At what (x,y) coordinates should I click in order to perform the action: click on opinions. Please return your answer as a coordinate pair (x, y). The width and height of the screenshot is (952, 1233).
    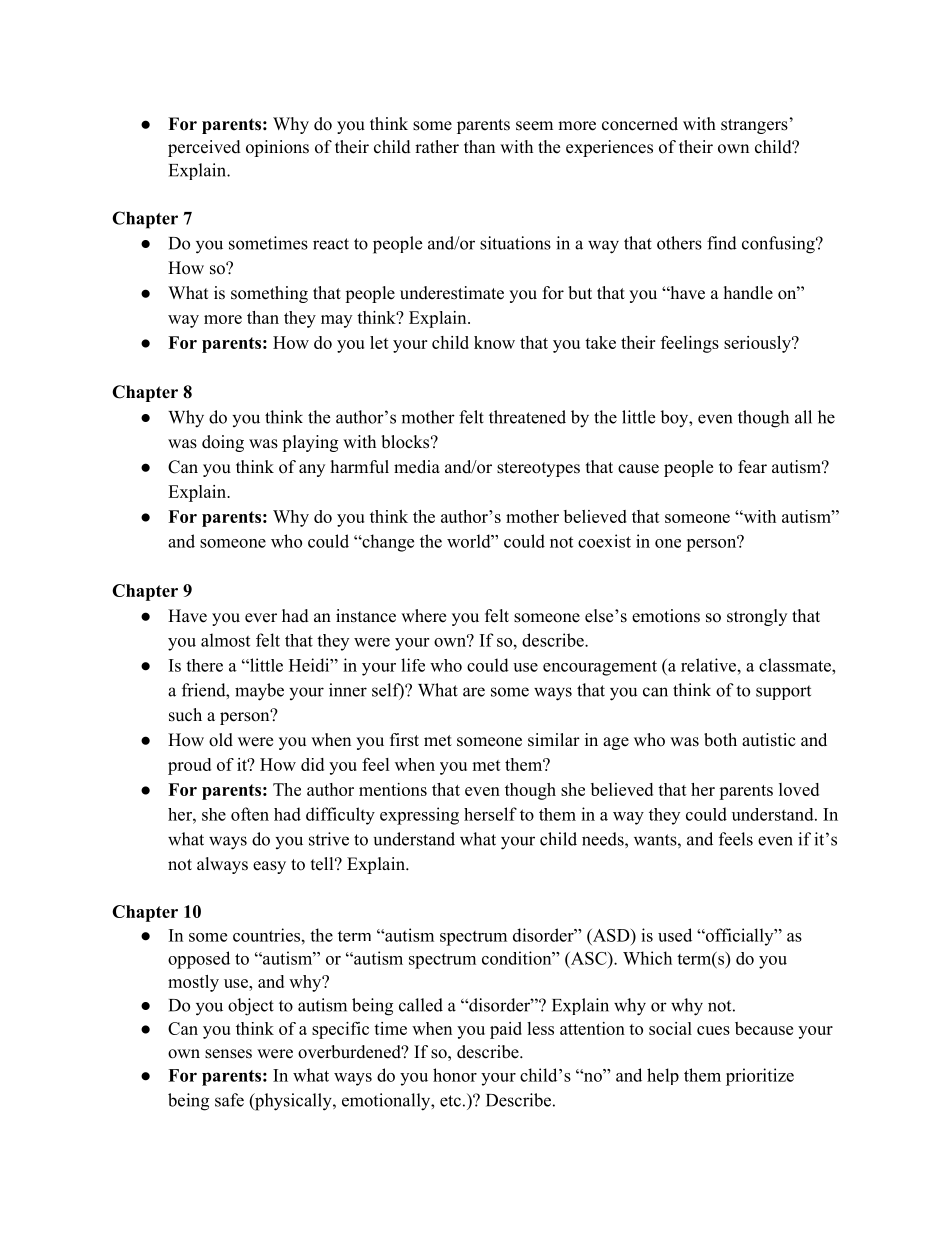
    Looking at the image, I should click on (277, 148).
